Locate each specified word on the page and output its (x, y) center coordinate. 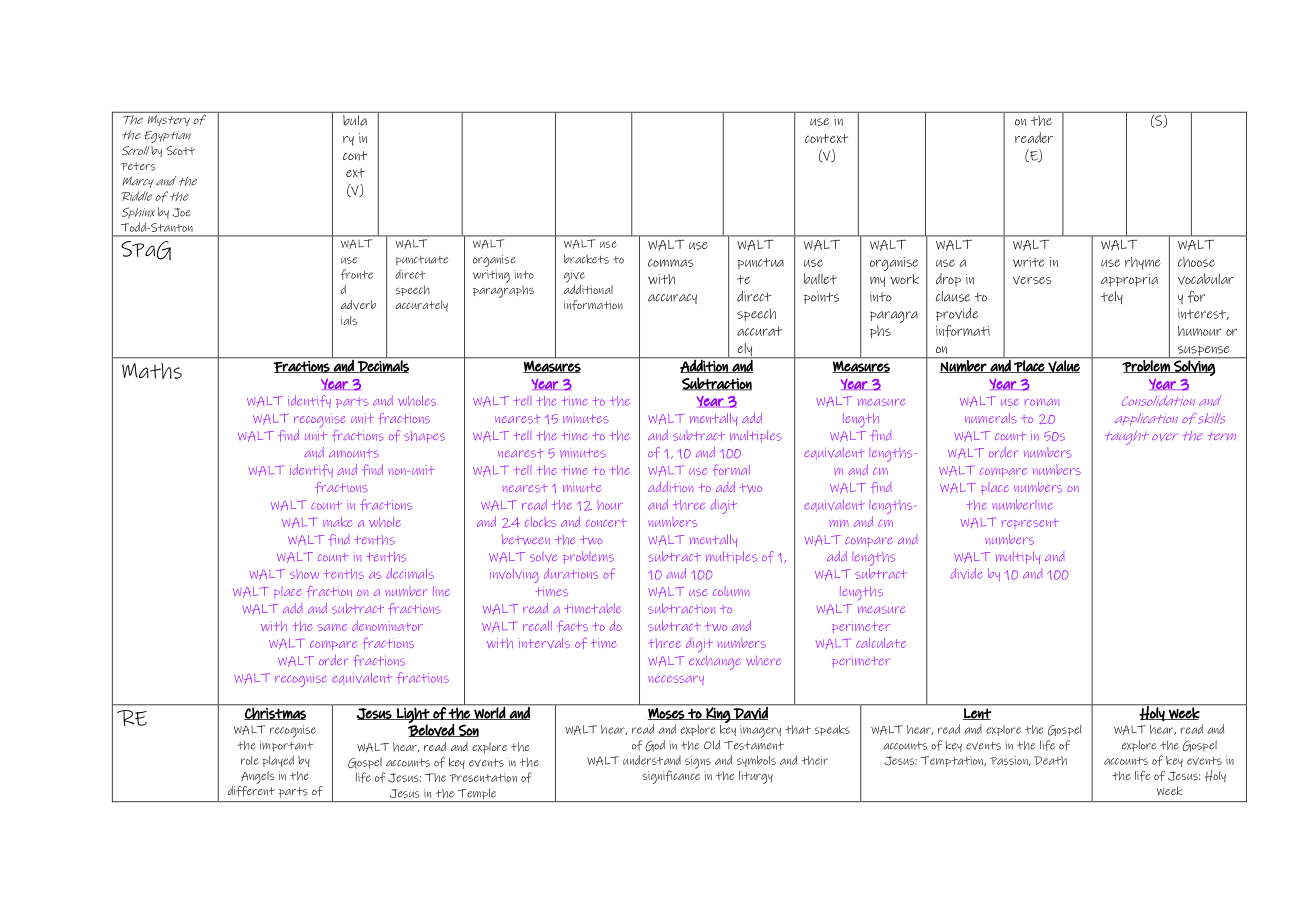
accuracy (672, 299)
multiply (1018, 557)
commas (671, 263)
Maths (152, 371)
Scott (181, 150)
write (1029, 262)
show (304, 574)
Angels (257, 777)
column (731, 591)
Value (1064, 365)
